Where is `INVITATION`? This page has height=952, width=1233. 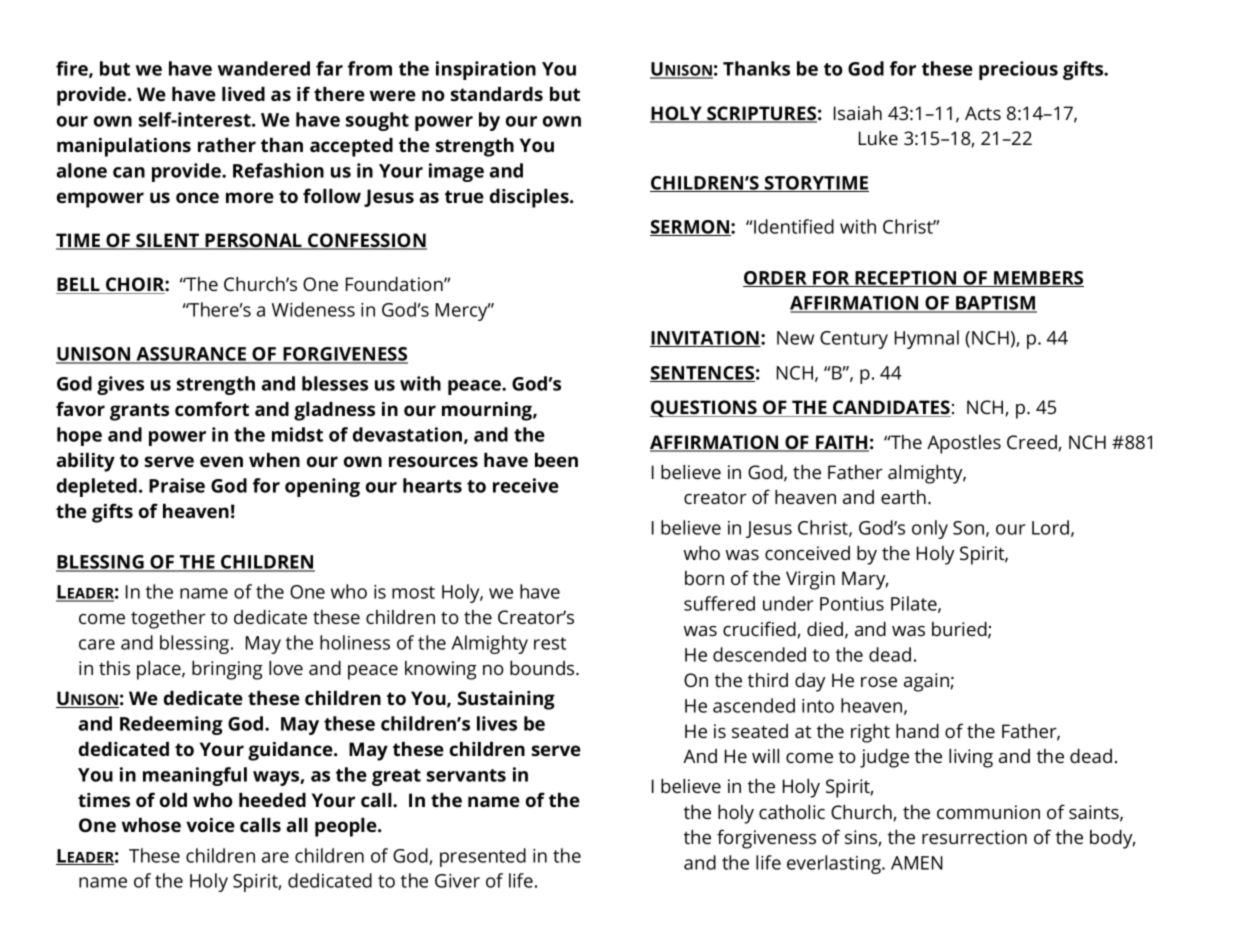
INVITATION is located at coordinates (705, 339).
